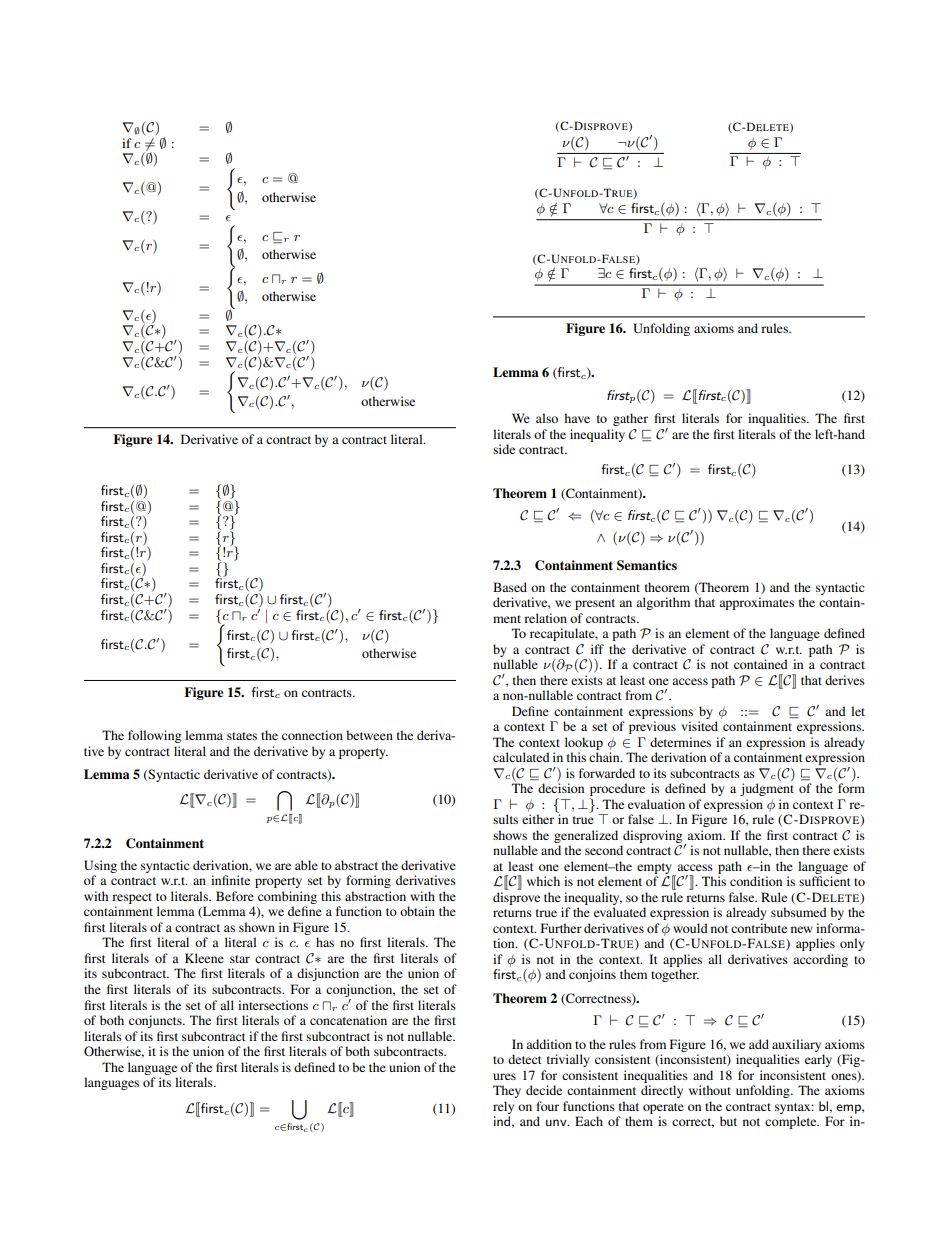 The width and height of the screenshot is (952, 1233). What do you see at coordinates (204, 958) in the screenshot?
I see `Kleene` at bounding box center [204, 958].
